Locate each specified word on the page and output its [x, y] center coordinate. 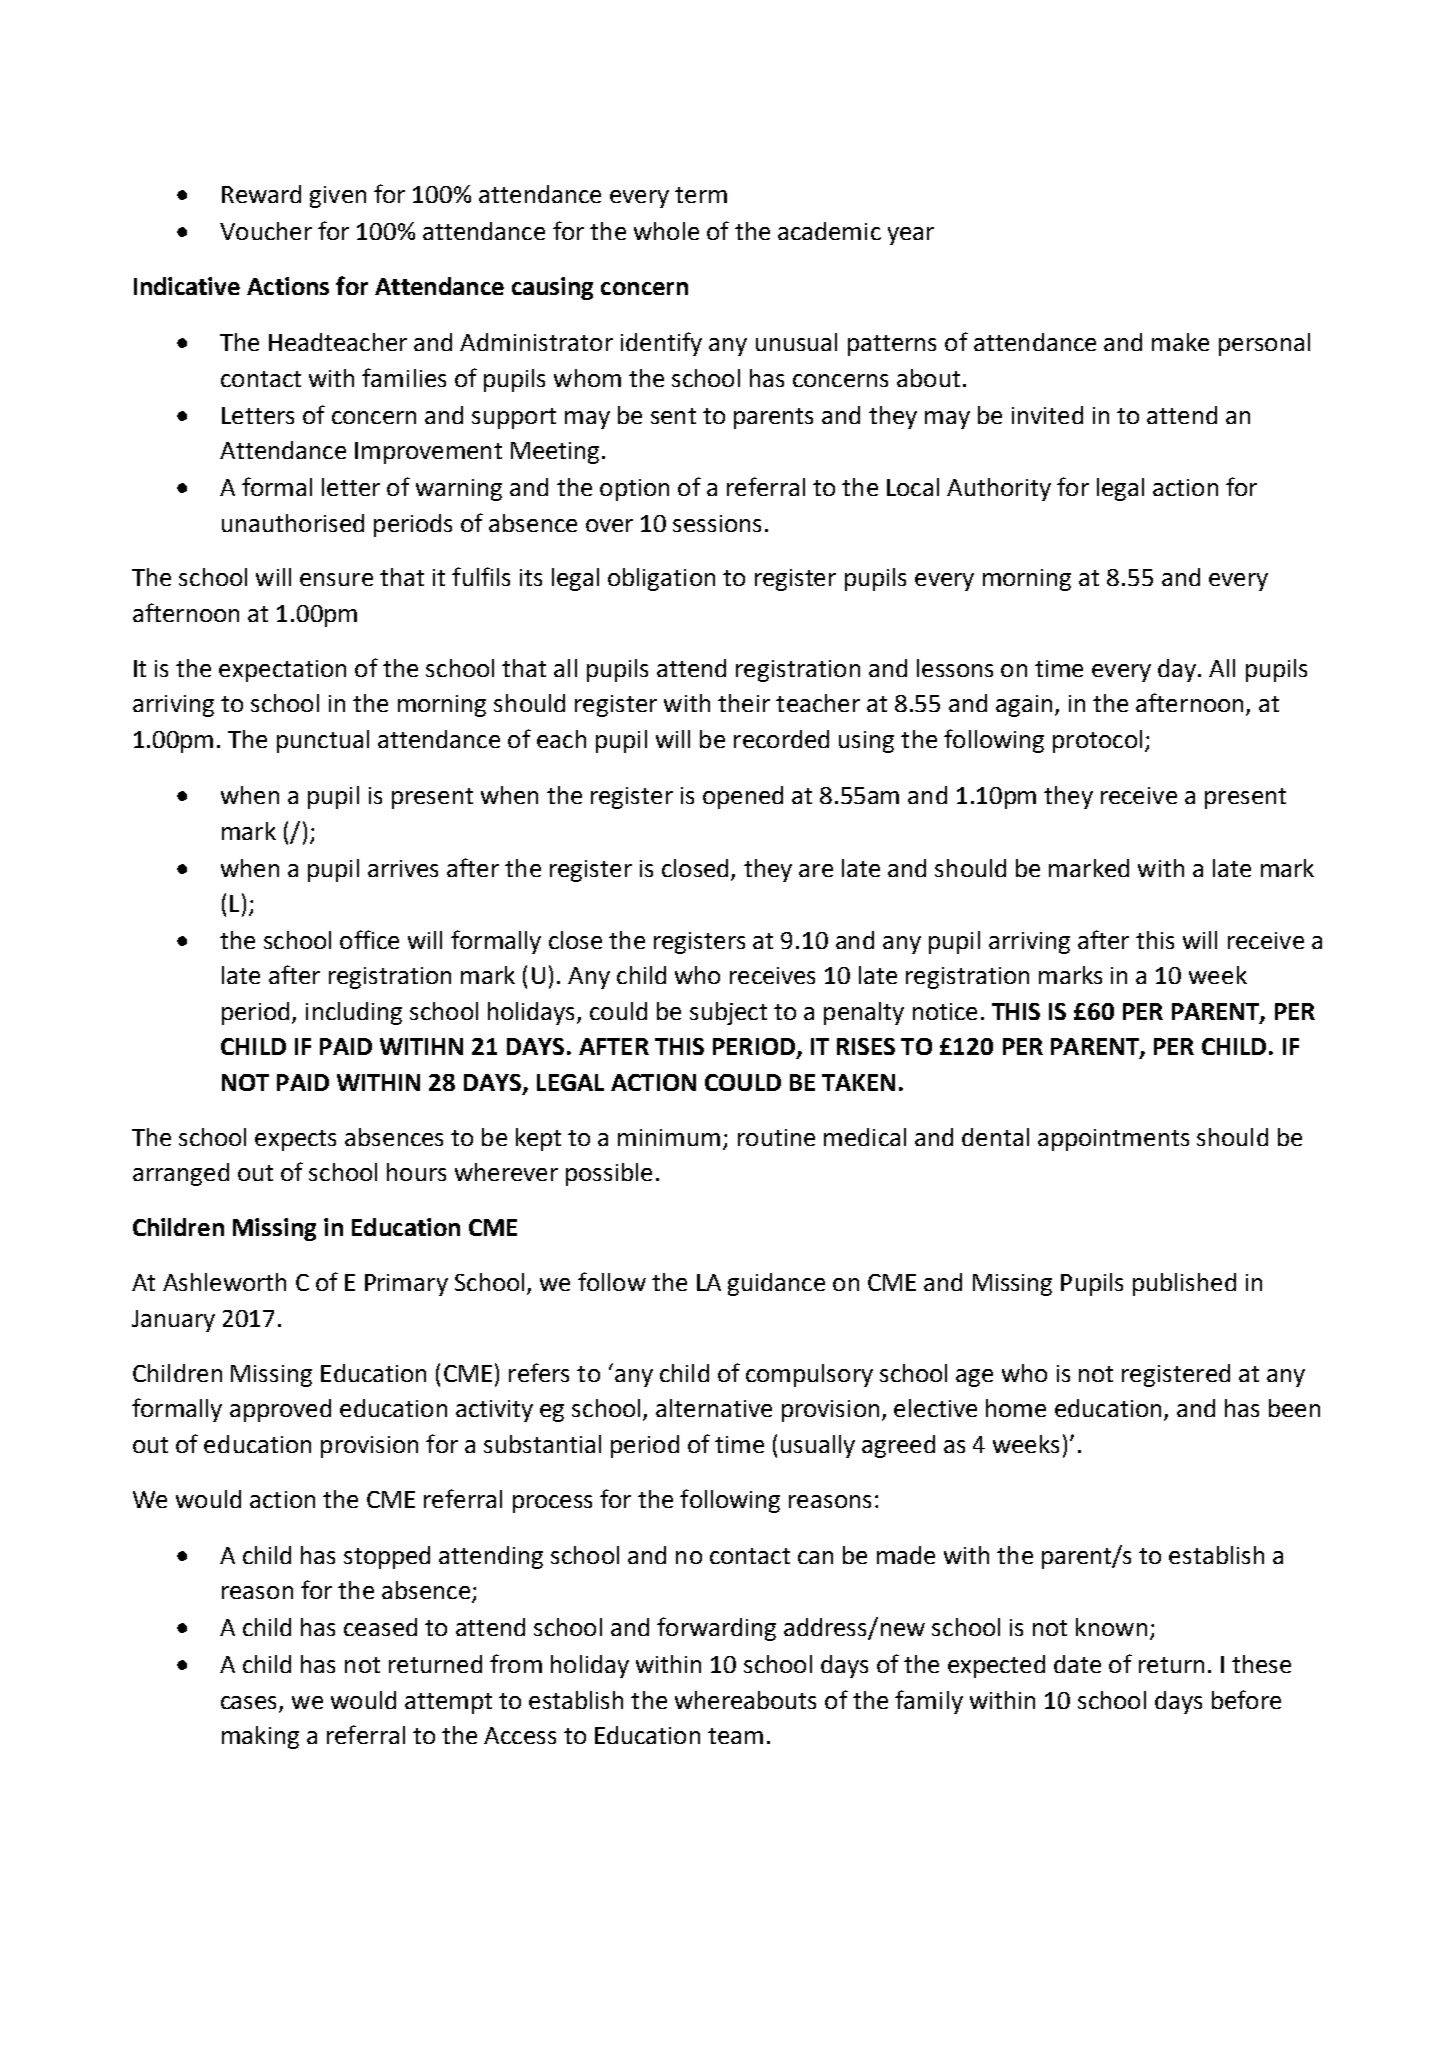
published [1184, 1284]
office [369, 939]
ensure [336, 579]
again [1024, 706]
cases [248, 1702]
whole [666, 231]
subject [728, 1013]
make [1180, 342]
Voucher [266, 231]
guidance [776, 1284]
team [735, 1736]
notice [945, 1011]
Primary [406, 1285]
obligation [661, 579]
